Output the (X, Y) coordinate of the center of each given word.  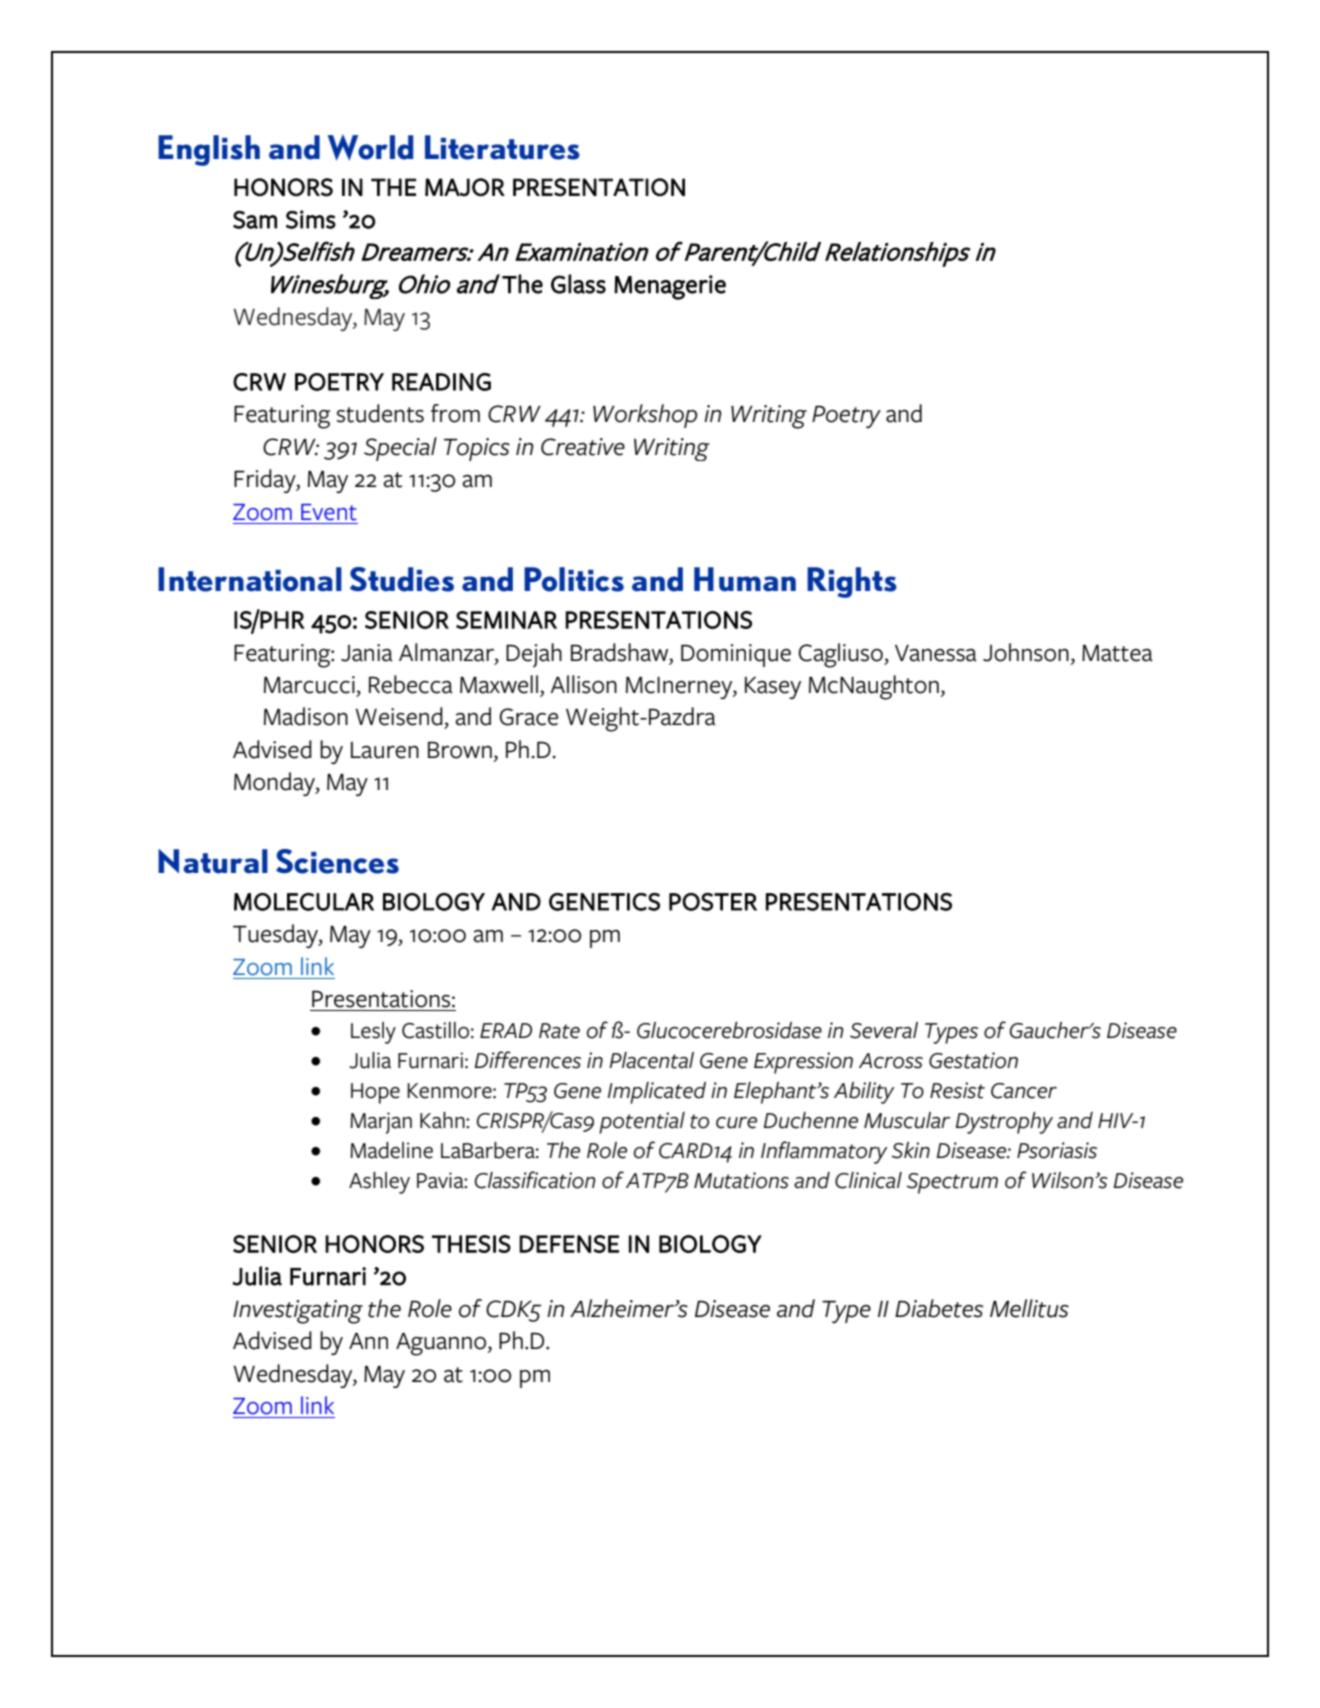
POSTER (713, 902)
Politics (574, 579)
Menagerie (670, 287)
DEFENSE (569, 1244)
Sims (311, 219)
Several (884, 1030)
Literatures (502, 147)
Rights (852, 582)
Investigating (298, 1312)
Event (329, 512)
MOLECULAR (304, 902)
